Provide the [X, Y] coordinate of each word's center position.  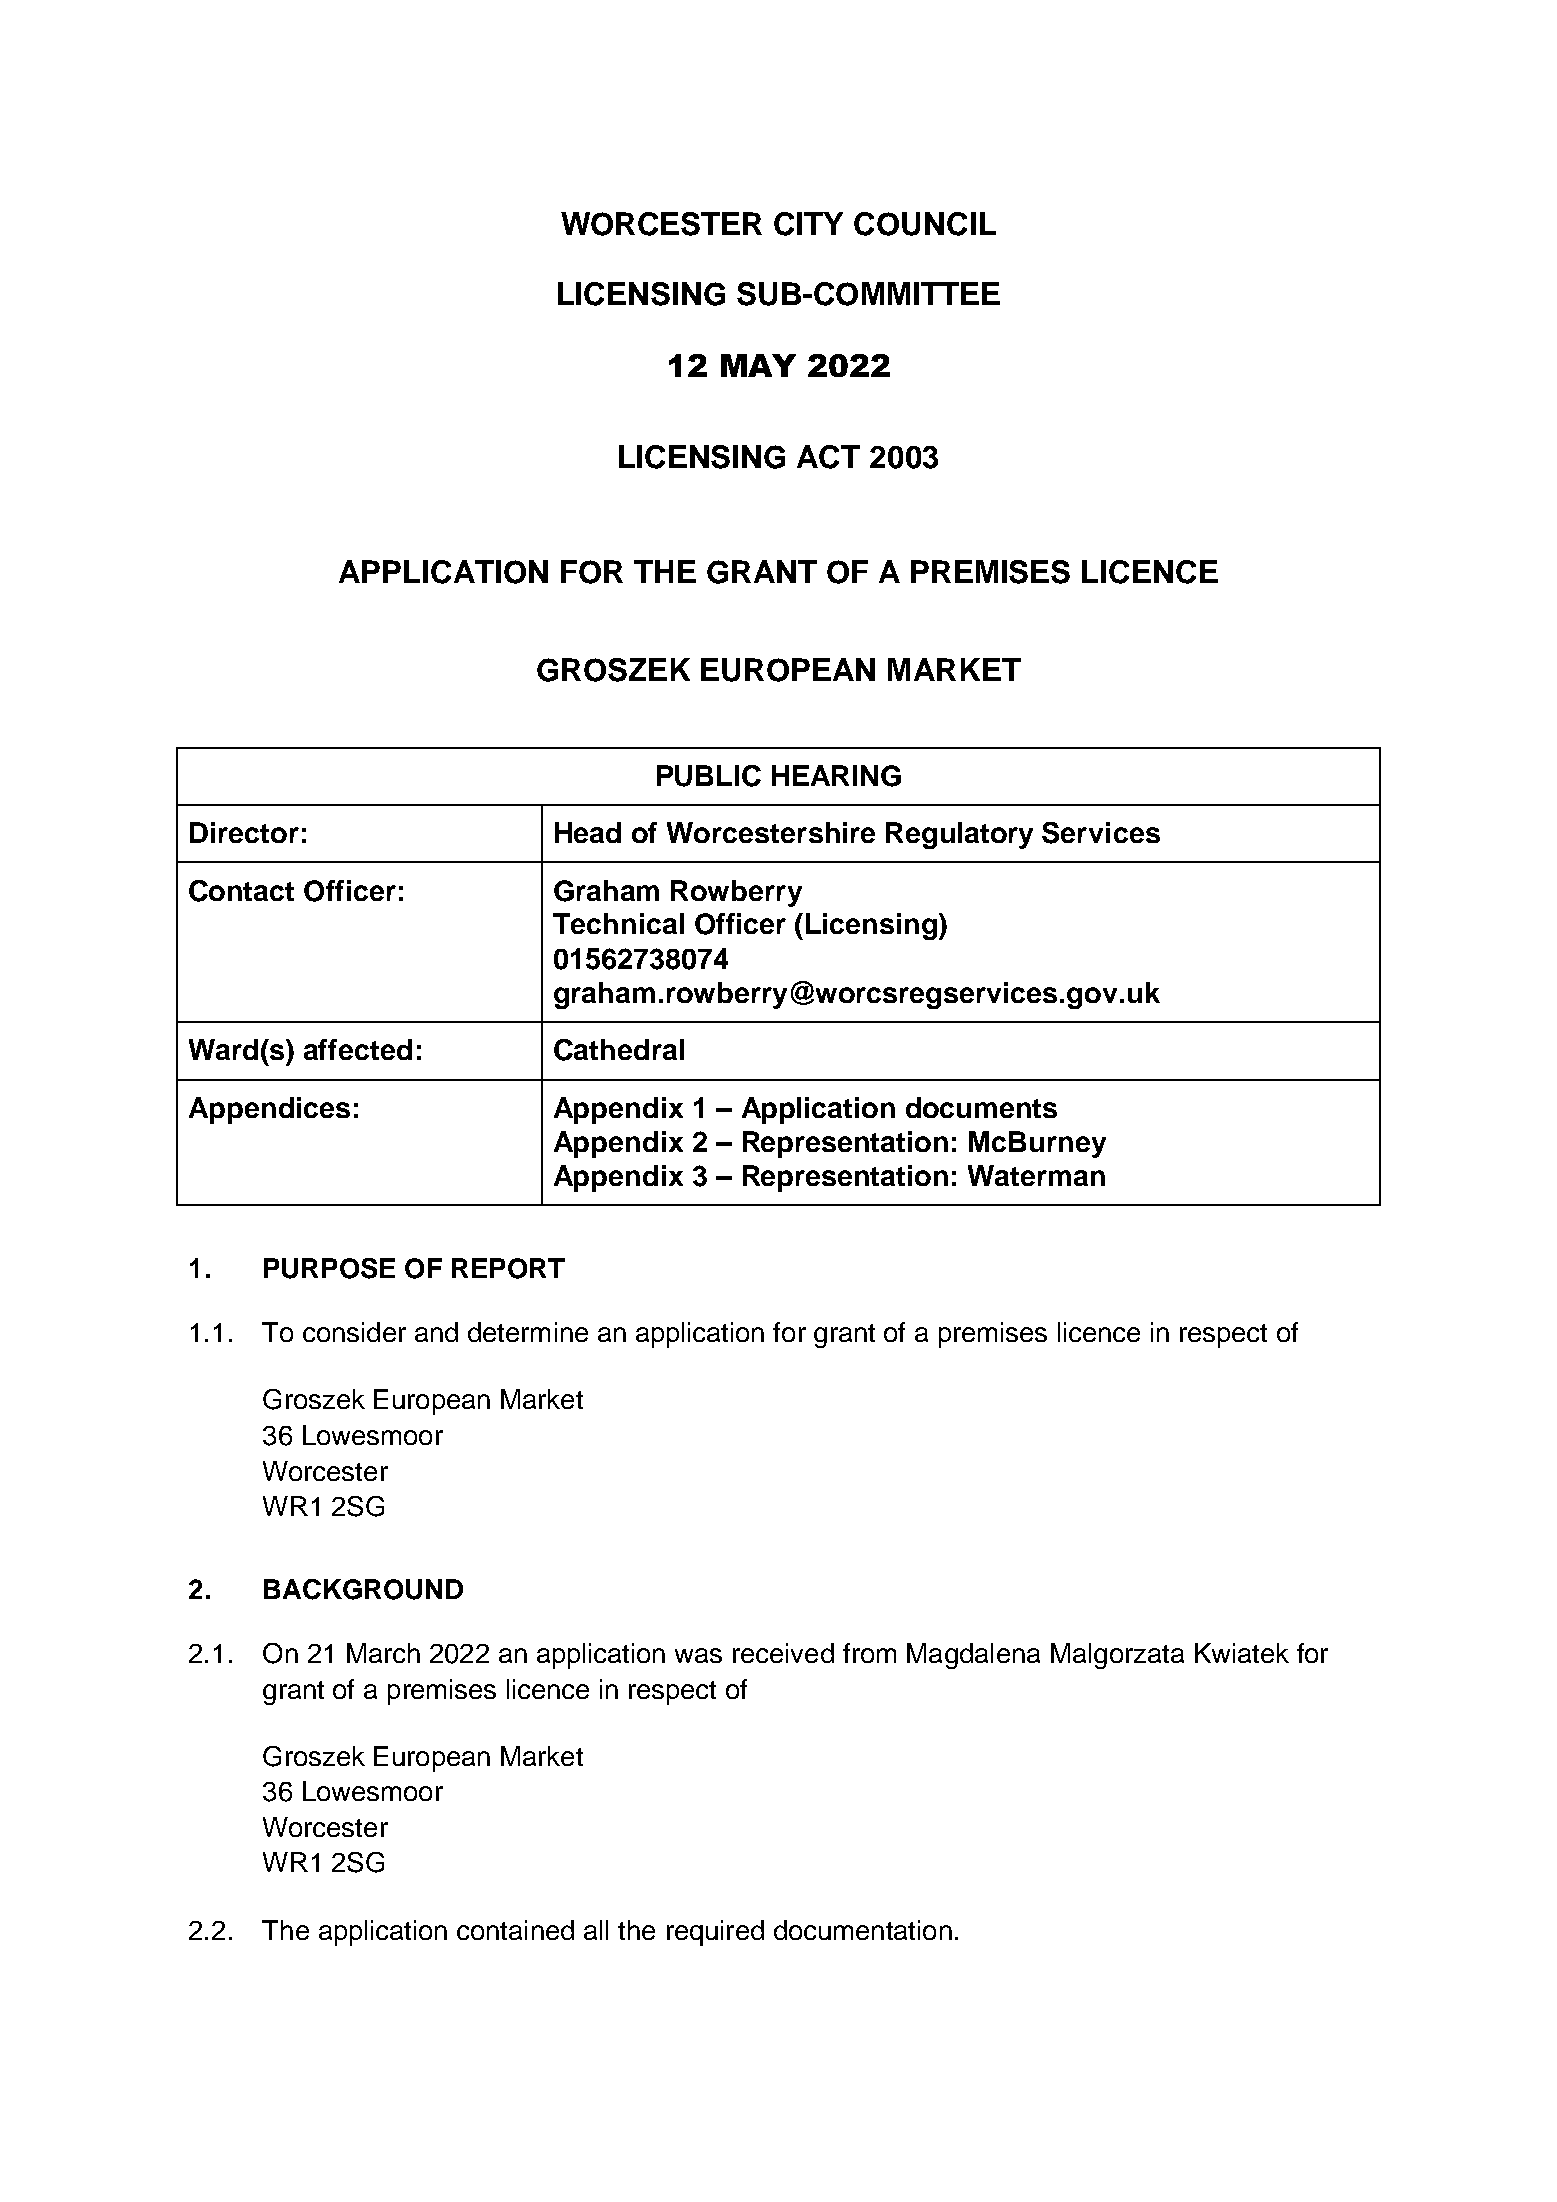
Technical [618, 923]
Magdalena [973, 1656]
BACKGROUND [363, 1589]
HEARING [836, 776]
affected [358, 1049]
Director [244, 832]
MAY [758, 365]
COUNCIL [925, 224]
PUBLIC [709, 776]
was [698, 1655]
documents [981, 1107]
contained [515, 1930]
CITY [808, 224]
